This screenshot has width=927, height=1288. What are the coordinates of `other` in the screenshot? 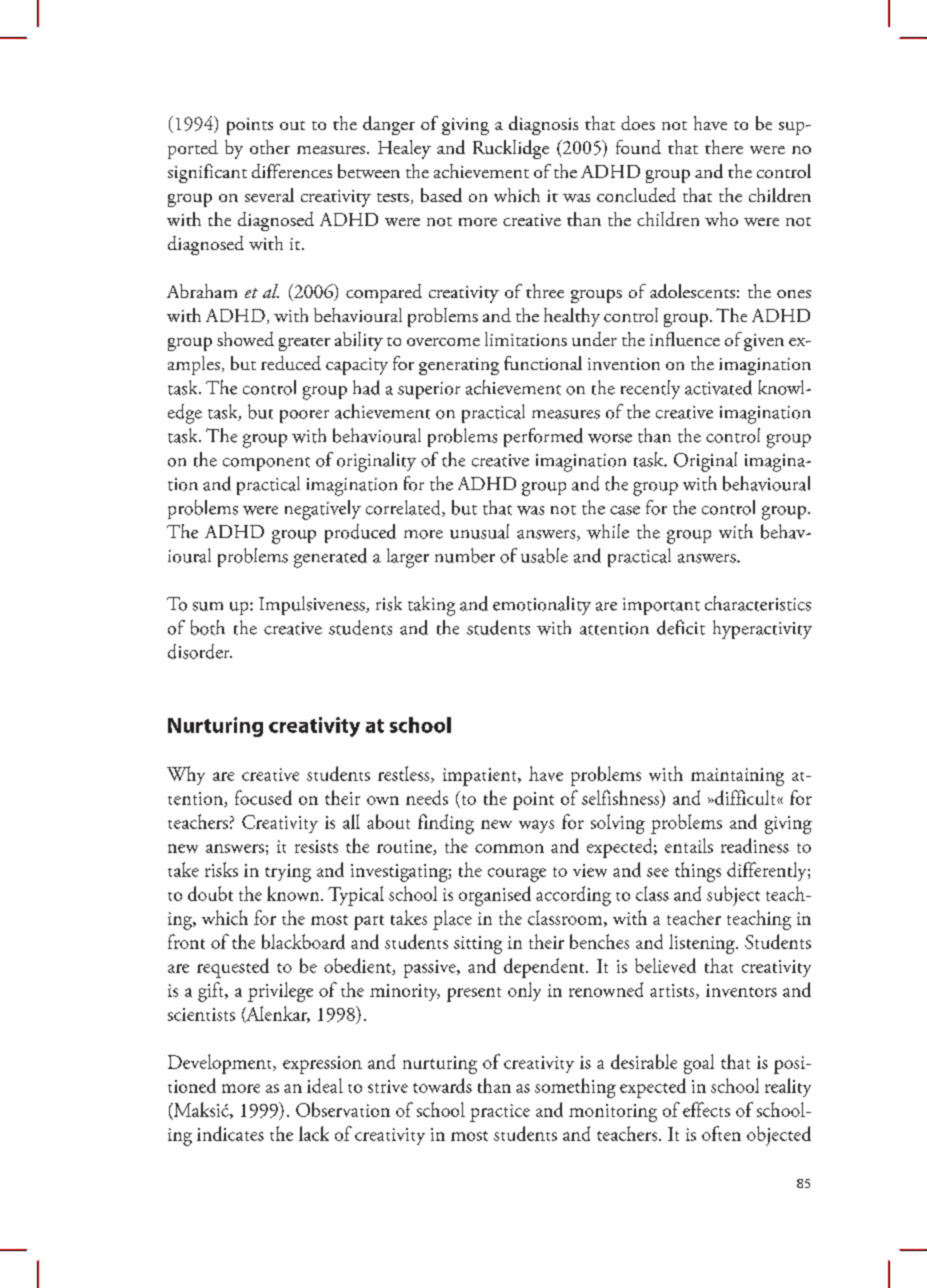 It's located at (270, 147).
